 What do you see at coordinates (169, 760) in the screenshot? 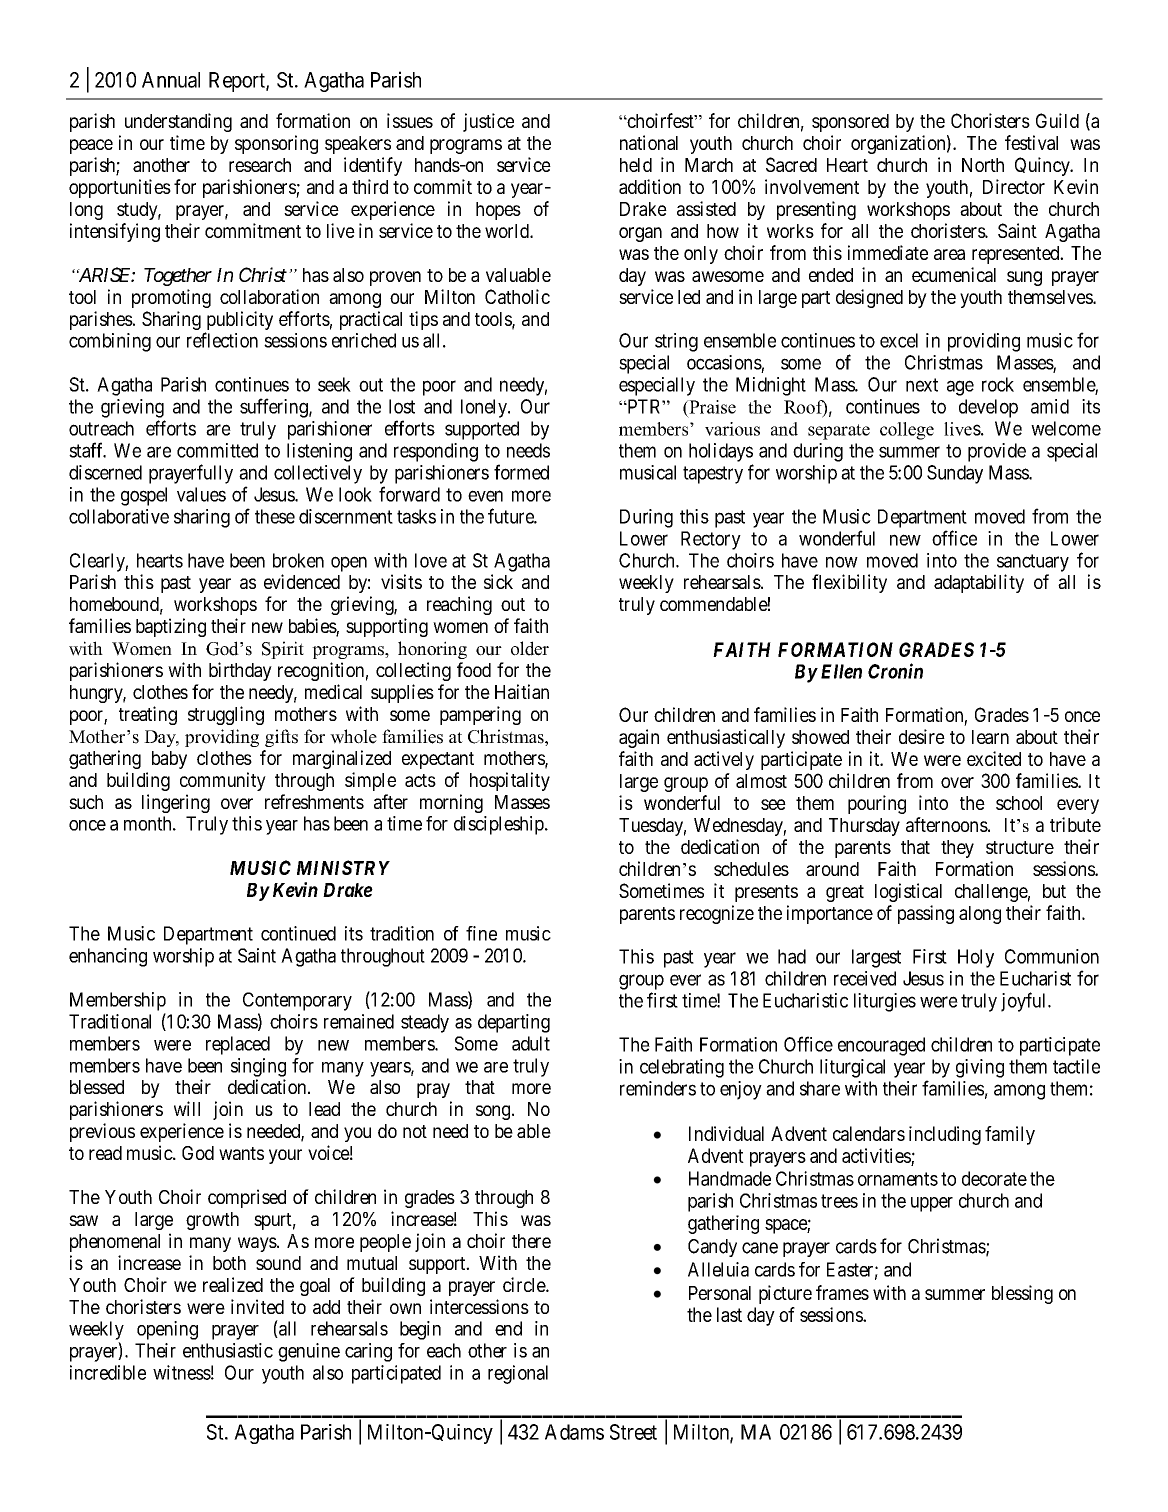
I see `baby` at bounding box center [169, 760].
